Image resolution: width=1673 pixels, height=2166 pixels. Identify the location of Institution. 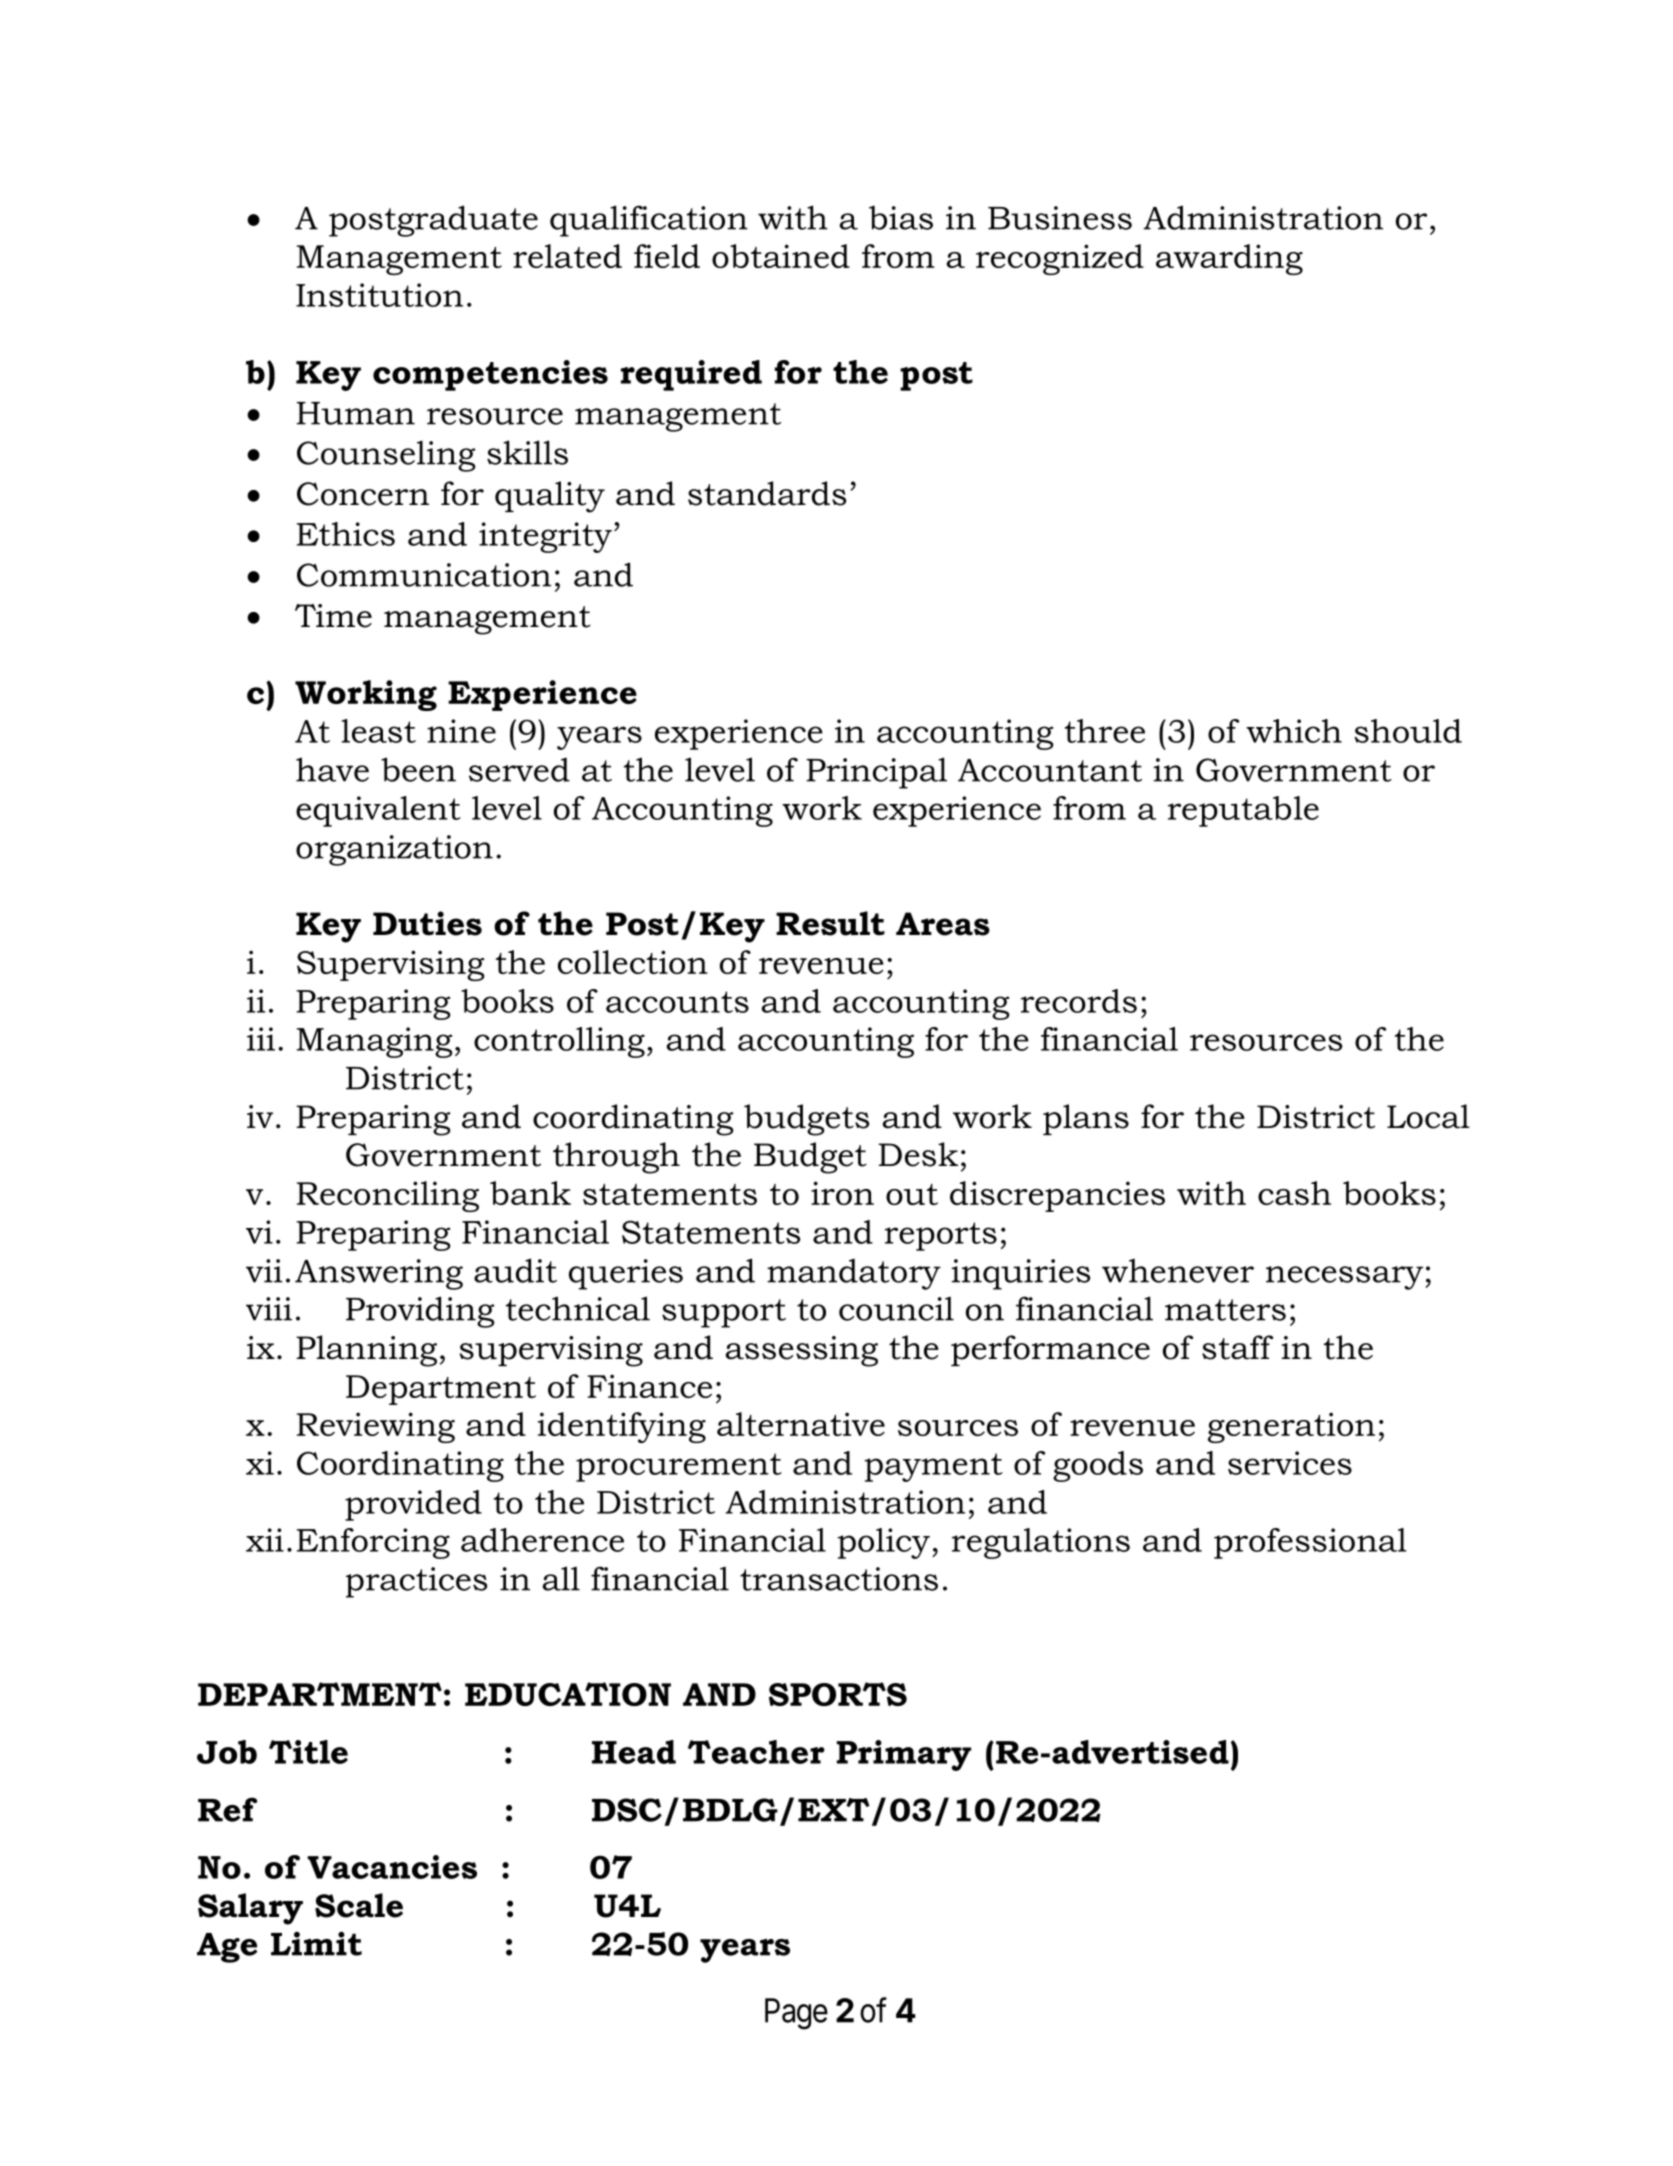
(379, 295).
